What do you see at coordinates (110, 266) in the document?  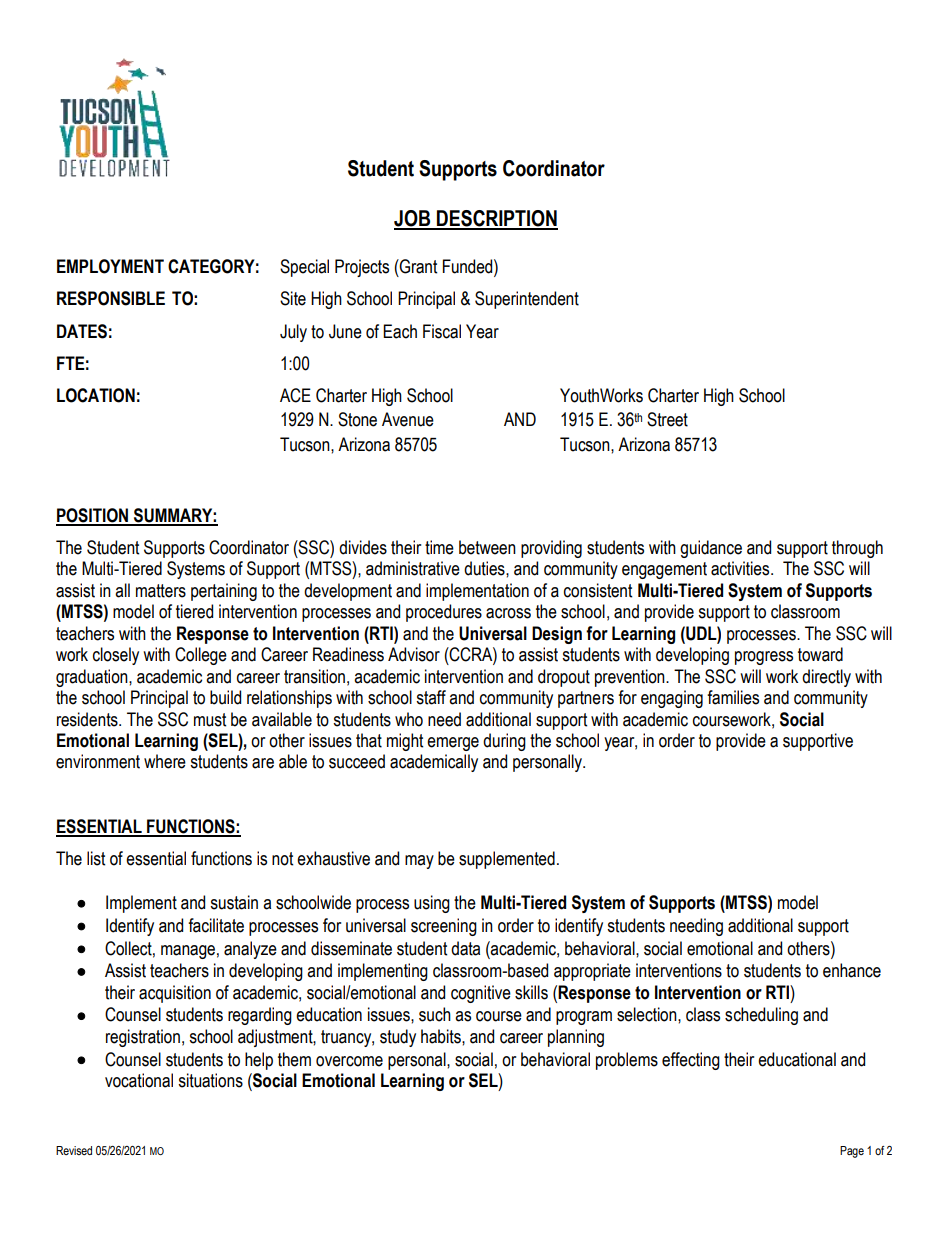 I see `EMPLOYMENT` at bounding box center [110, 266].
